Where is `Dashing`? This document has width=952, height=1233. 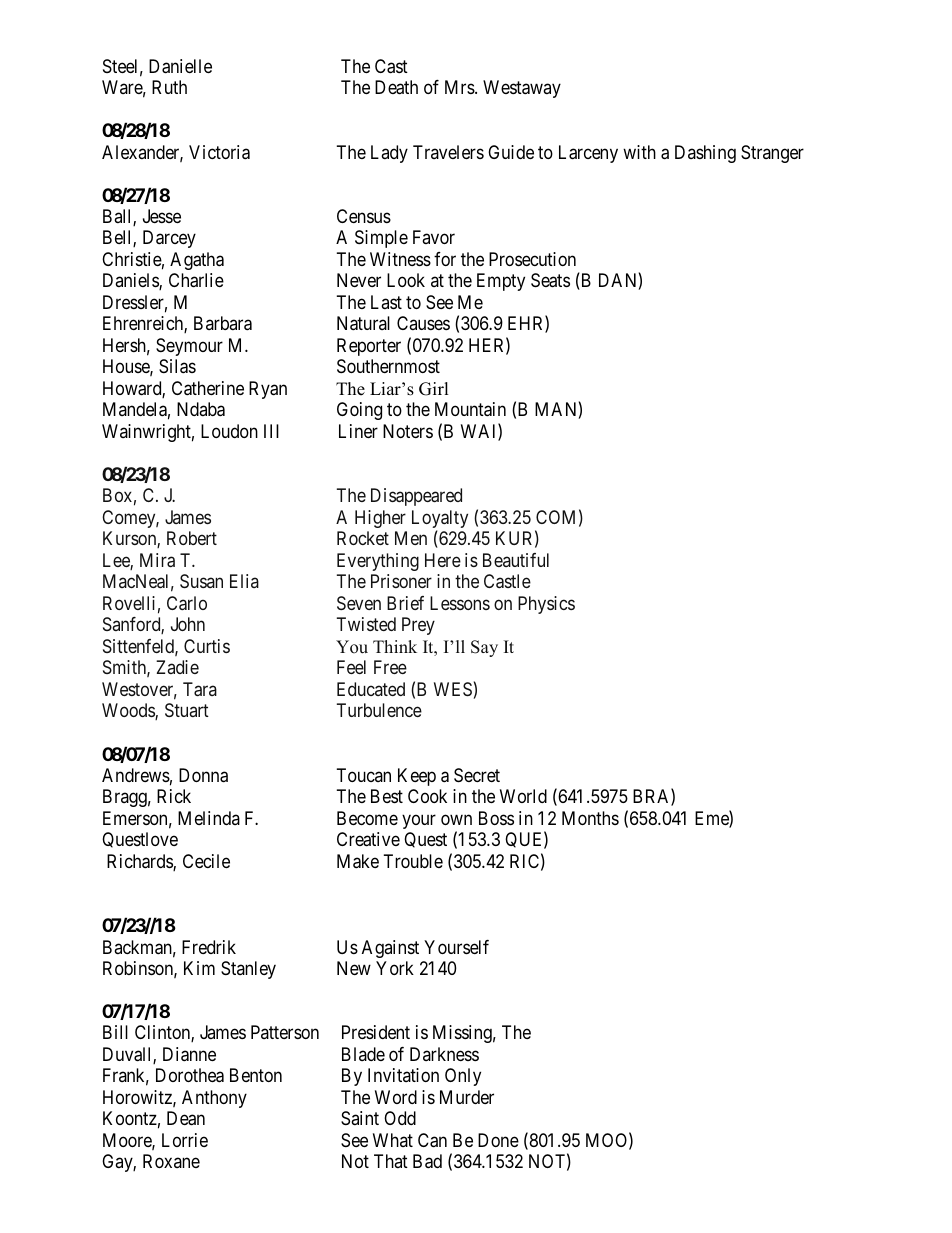 Dashing is located at coordinates (705, 154).
